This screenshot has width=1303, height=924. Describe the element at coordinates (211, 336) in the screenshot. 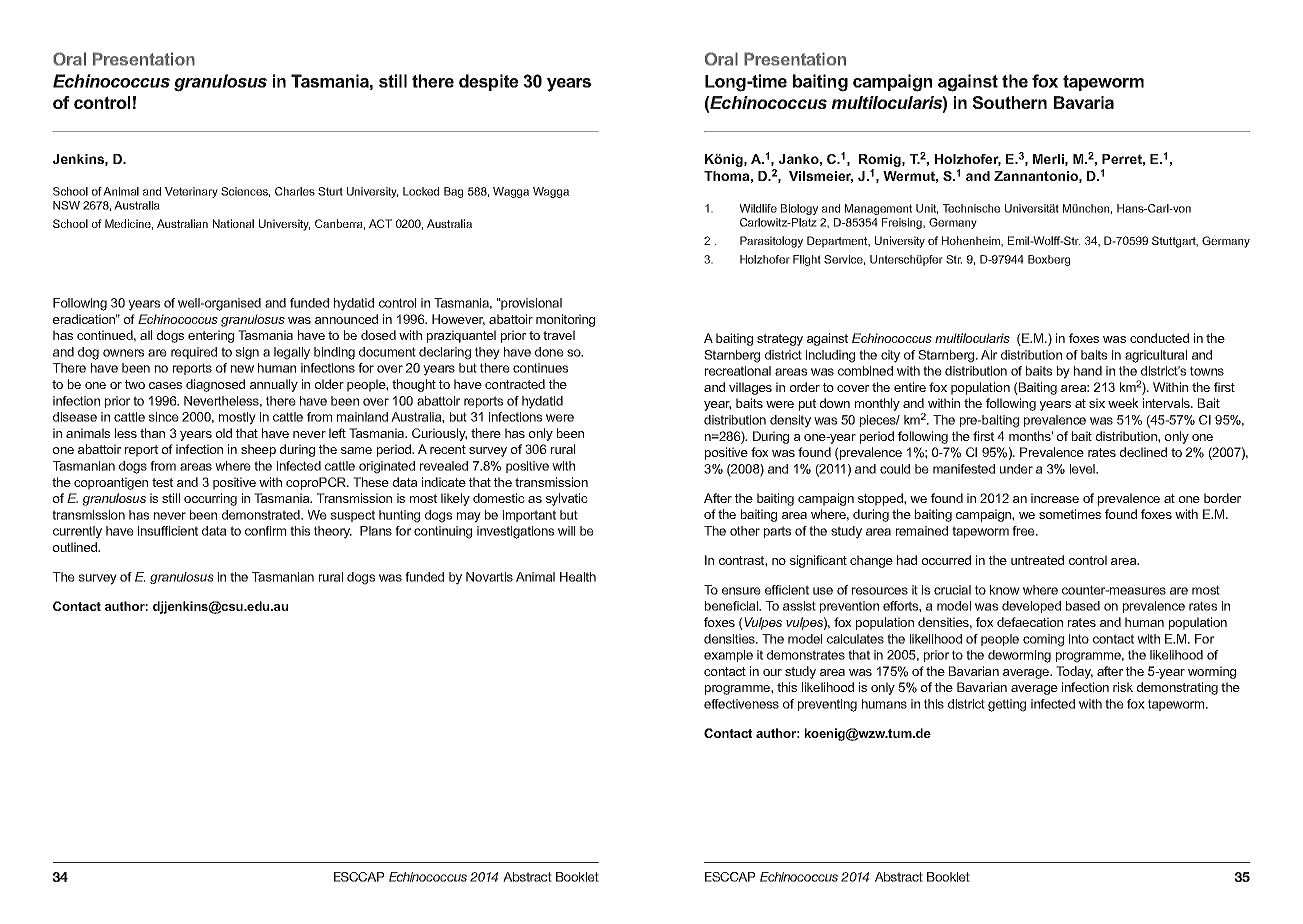

I see `entering` at that location.
